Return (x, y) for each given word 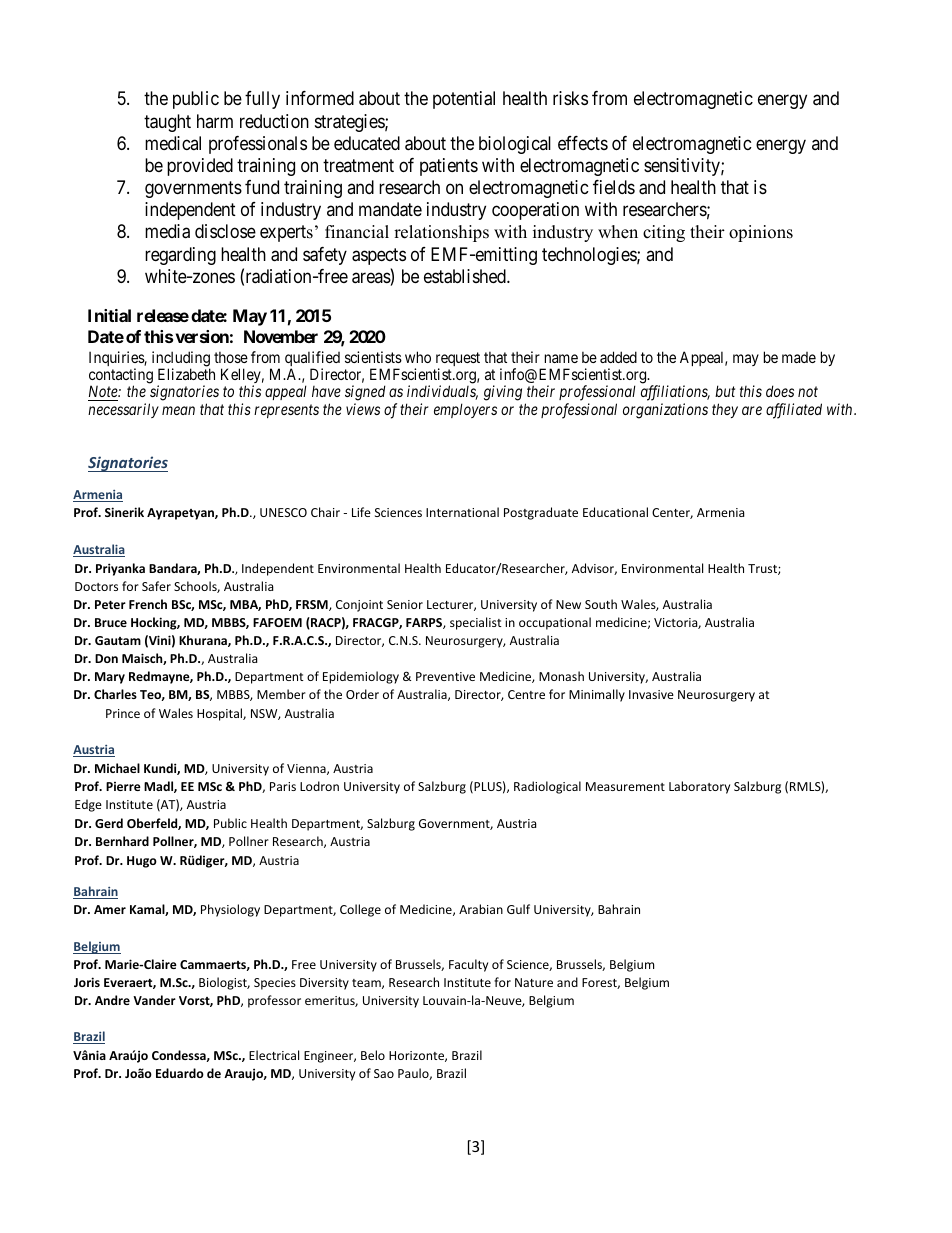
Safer (156, 586)
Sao (384, 1073)
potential (464, 100)
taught (167, 123)
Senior (405, 604)
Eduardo (180, 1073)
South (601, 604)
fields (614, 187)
